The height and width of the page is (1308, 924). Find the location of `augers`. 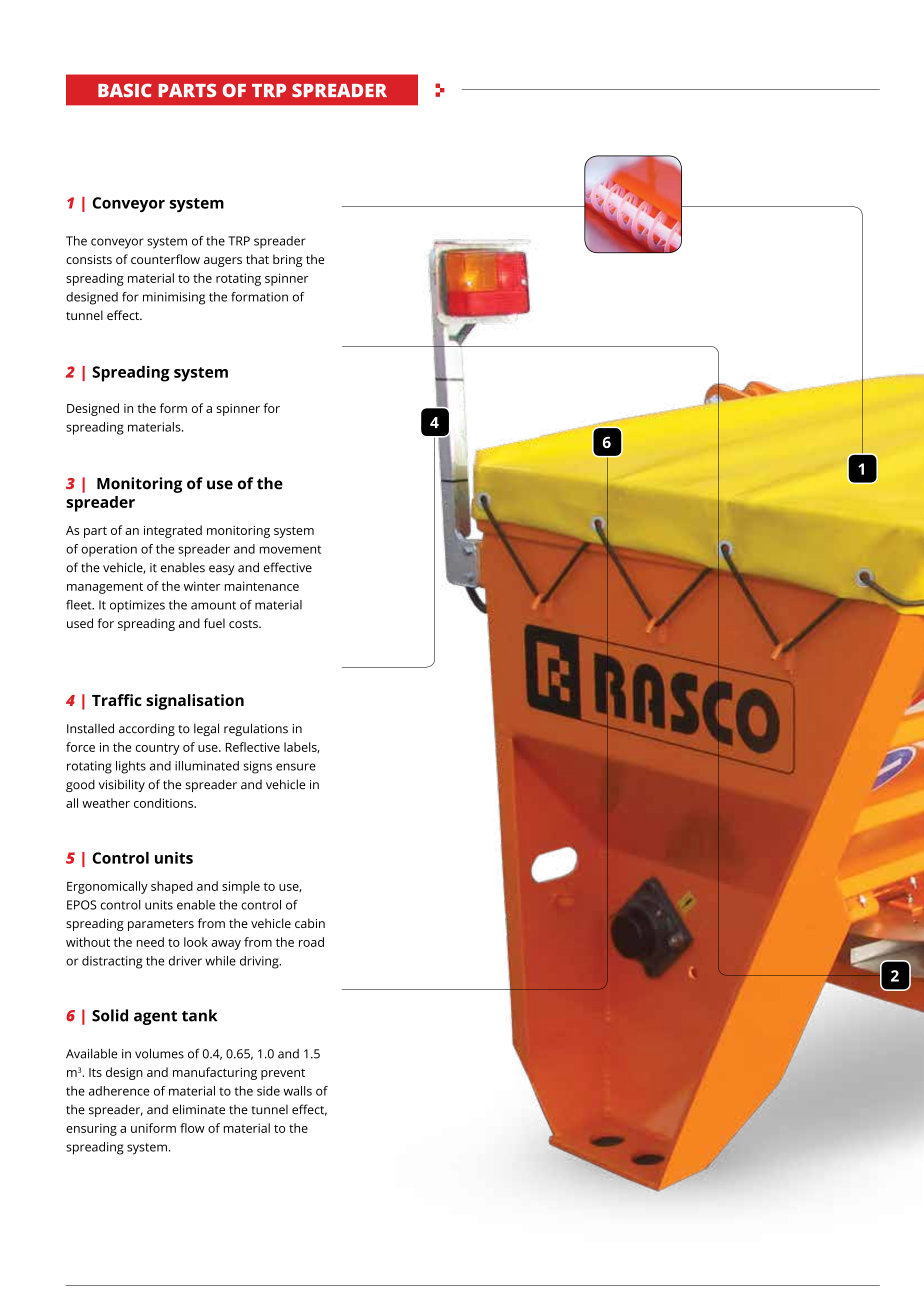

augers is located at coordinates (223, 262).
